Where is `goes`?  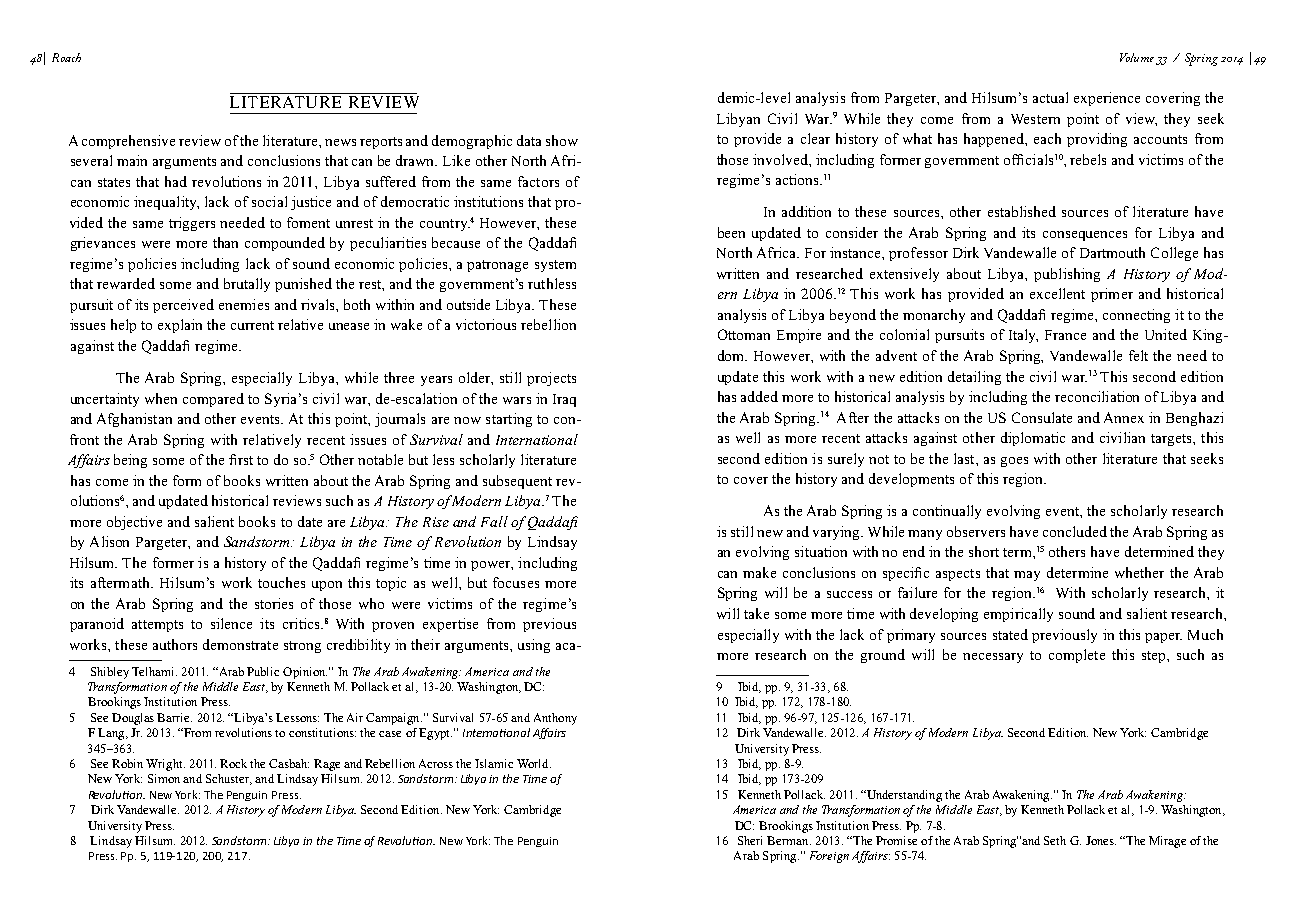 goes is located at coordinates (1014, 462).
